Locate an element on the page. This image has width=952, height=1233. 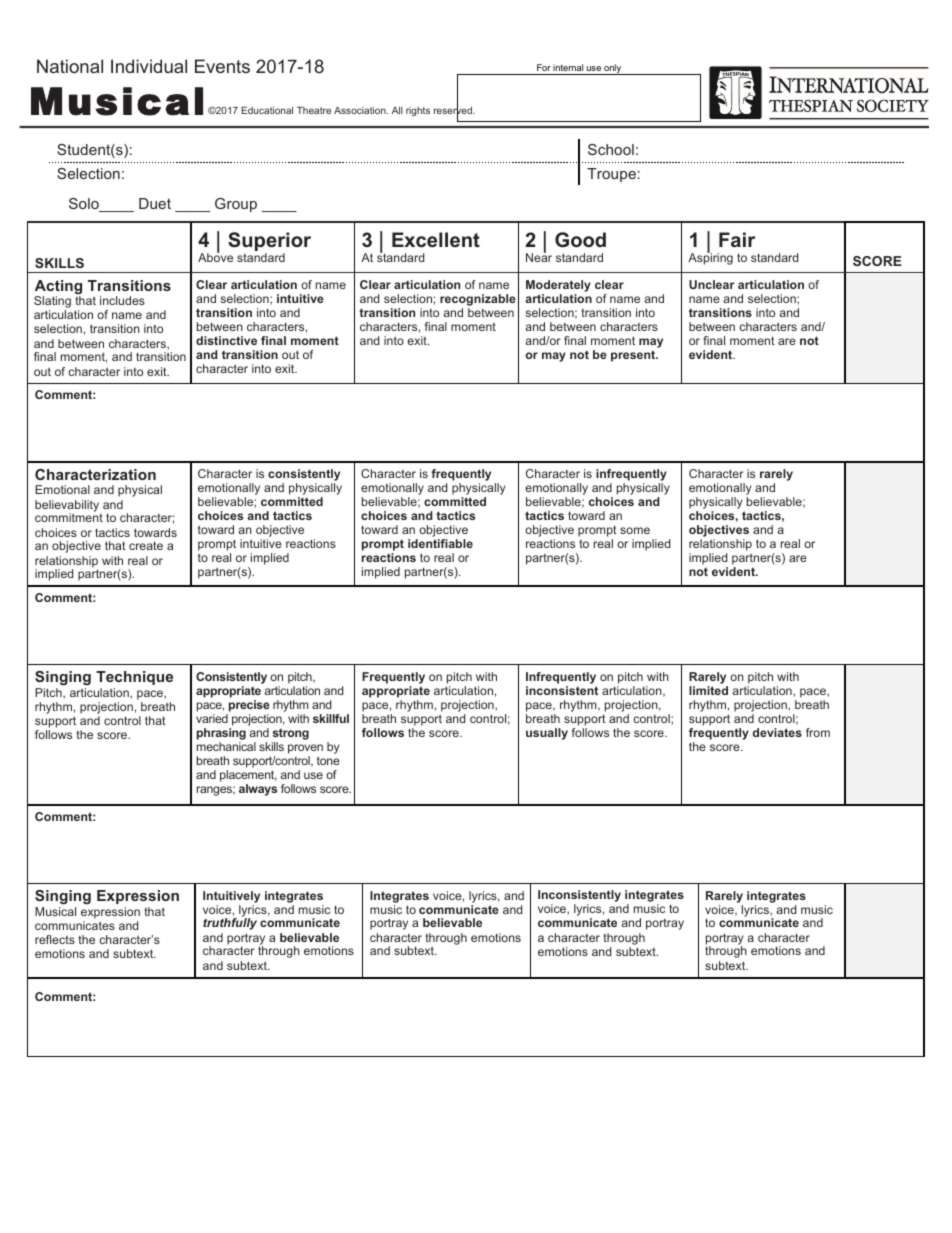
some is located at coordinates (635, 530).
